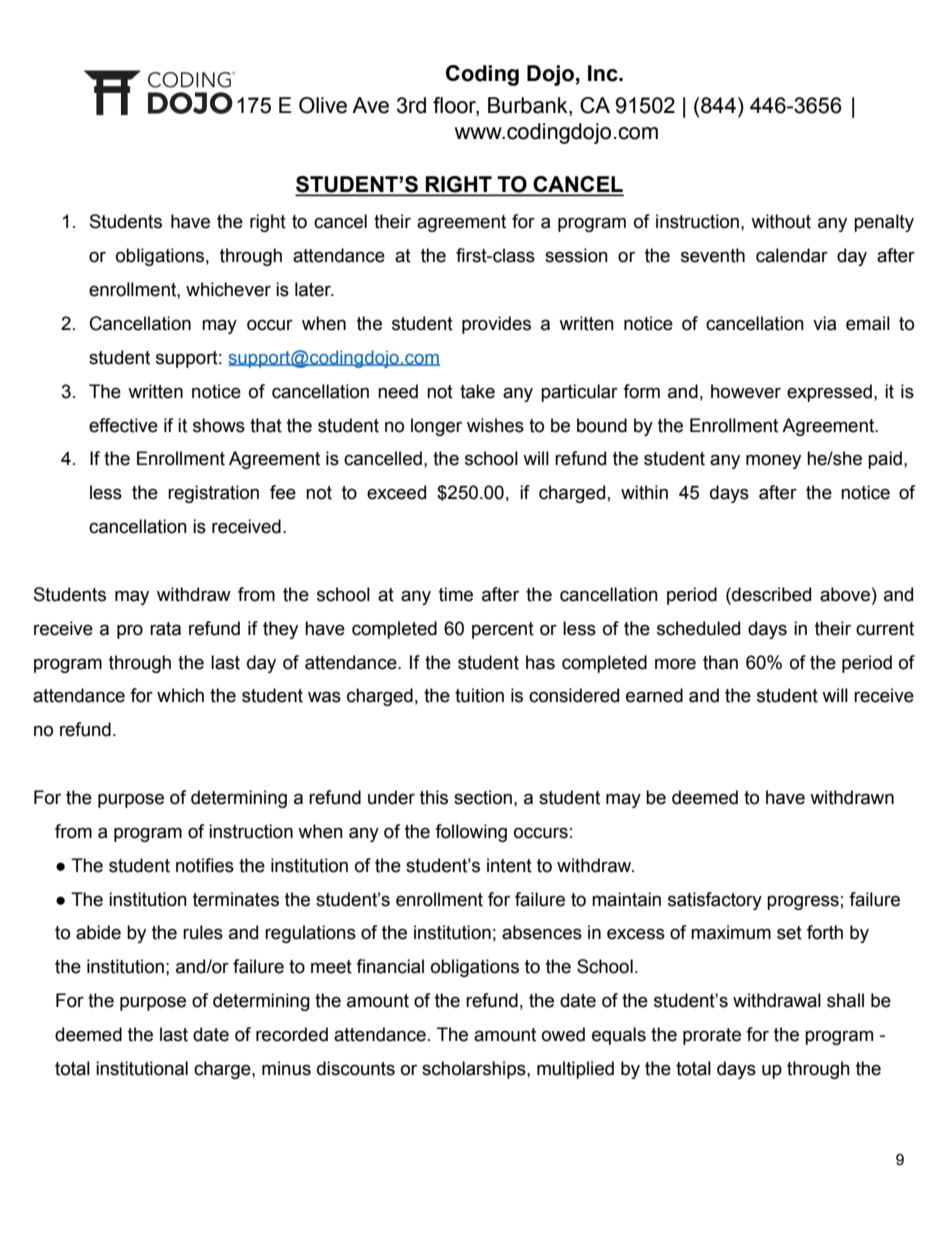 The height and width of the screenshot is (1233, 952). I want to click on scholarships, so click(475, 1070).
